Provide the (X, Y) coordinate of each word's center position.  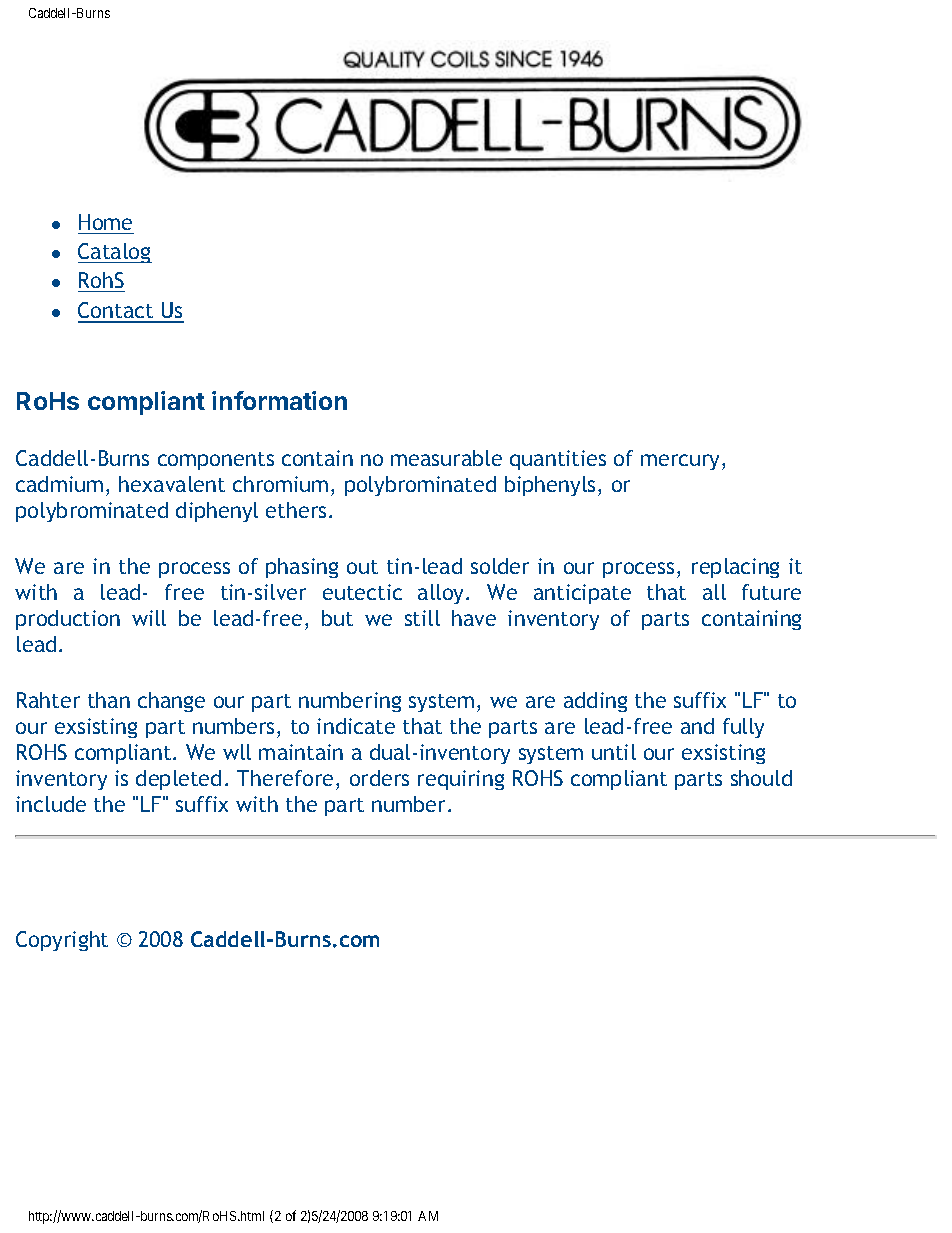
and (697, 726)
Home (105, 222)
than (109, 700)
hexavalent (172, 484)
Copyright (62, 941)
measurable (446, 458)
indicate (356, 726)
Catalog (115, 253)
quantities (558, 460)
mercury (682, 462)
